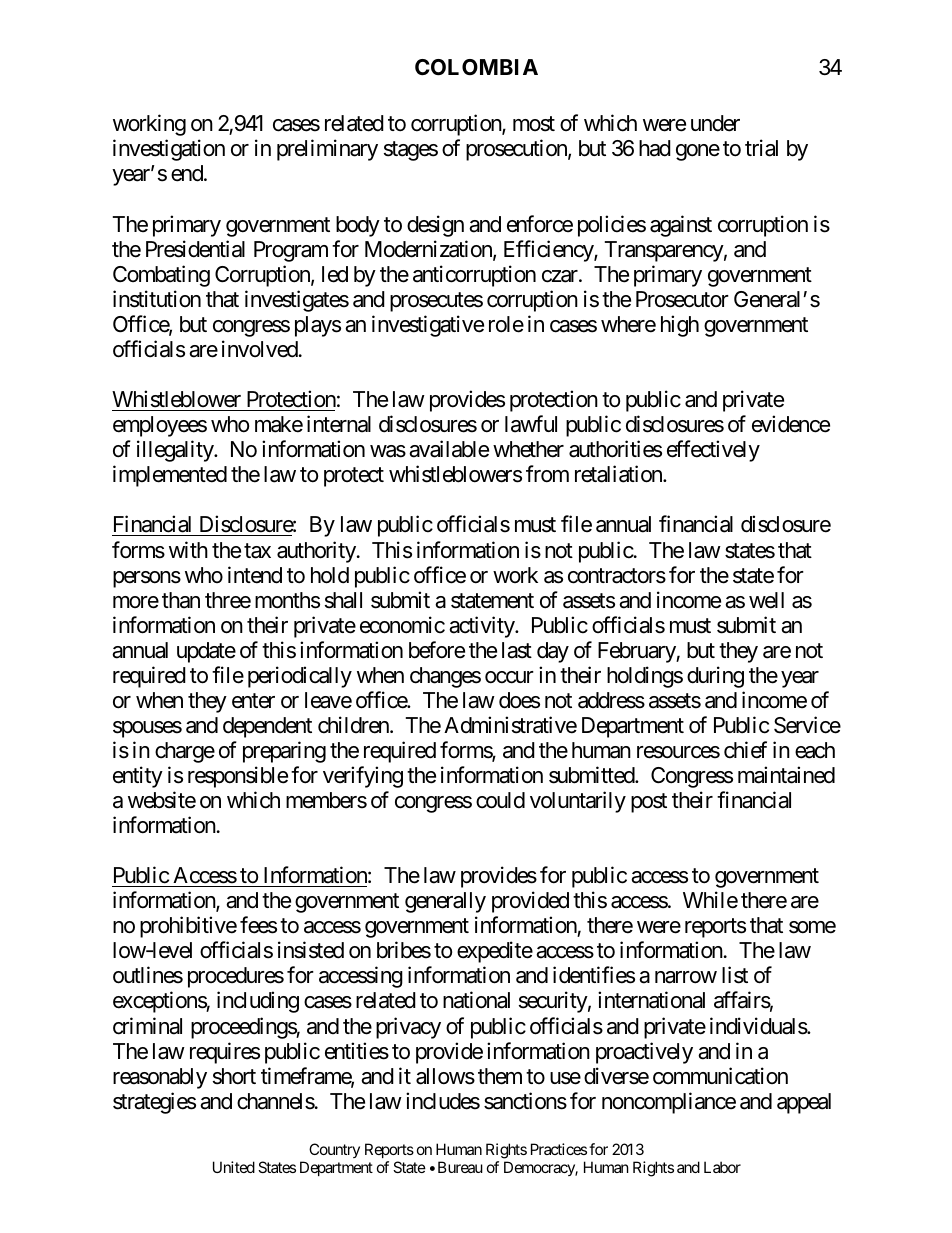  Describe the element at coordinates (460, 1167) in the screenshot. I see `Bureau` at that location.
